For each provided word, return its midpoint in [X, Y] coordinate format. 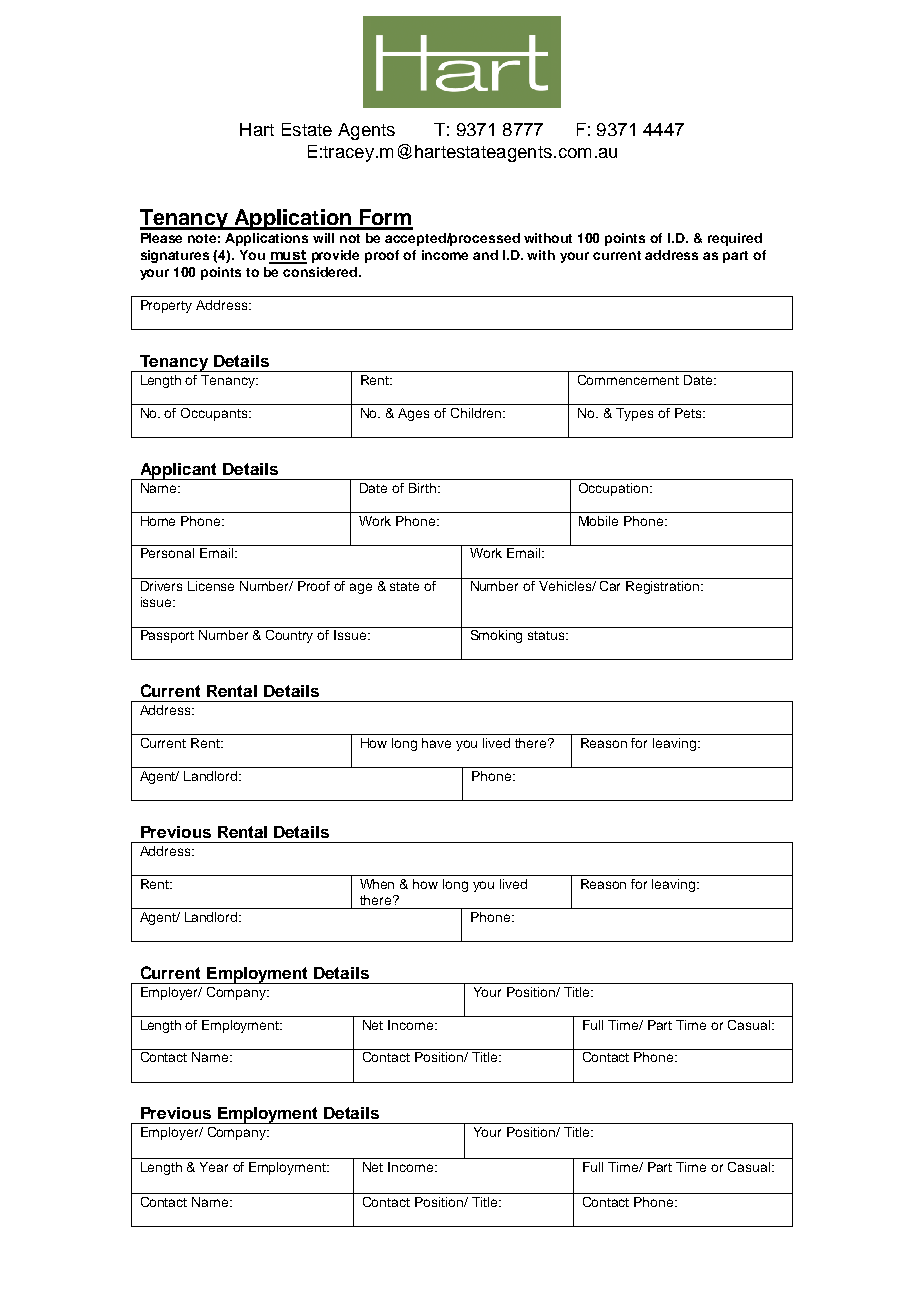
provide [335, 256]
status [547, 635]
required [735, 239]
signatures [175, 256]
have [436, 743]
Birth [422, 488]
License [211, 586]
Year [214, 1167]
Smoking [496, 636]
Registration [664, 587]
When [377, 884]
